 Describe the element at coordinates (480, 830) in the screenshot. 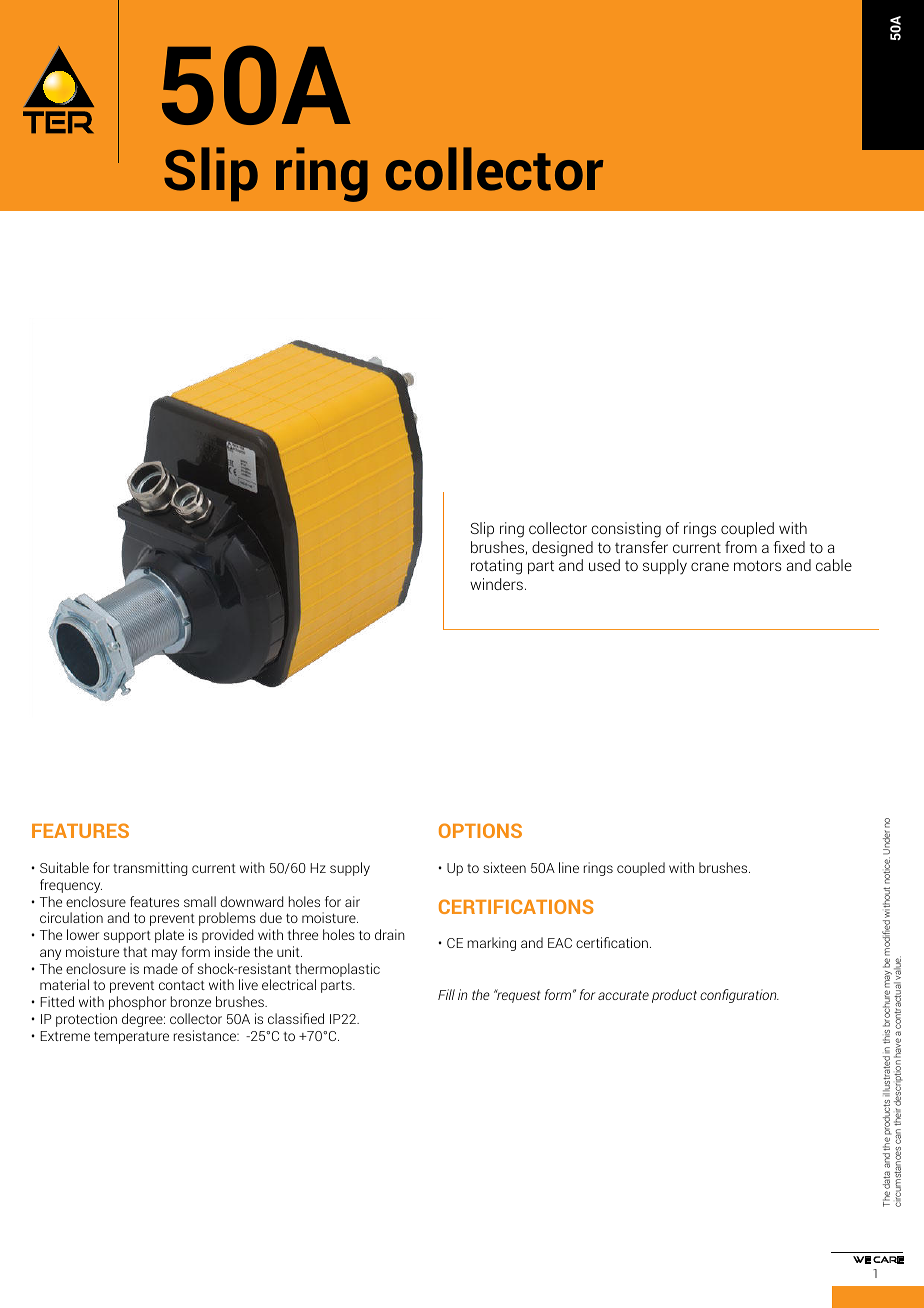

I see `OPTIONS` at that location.
